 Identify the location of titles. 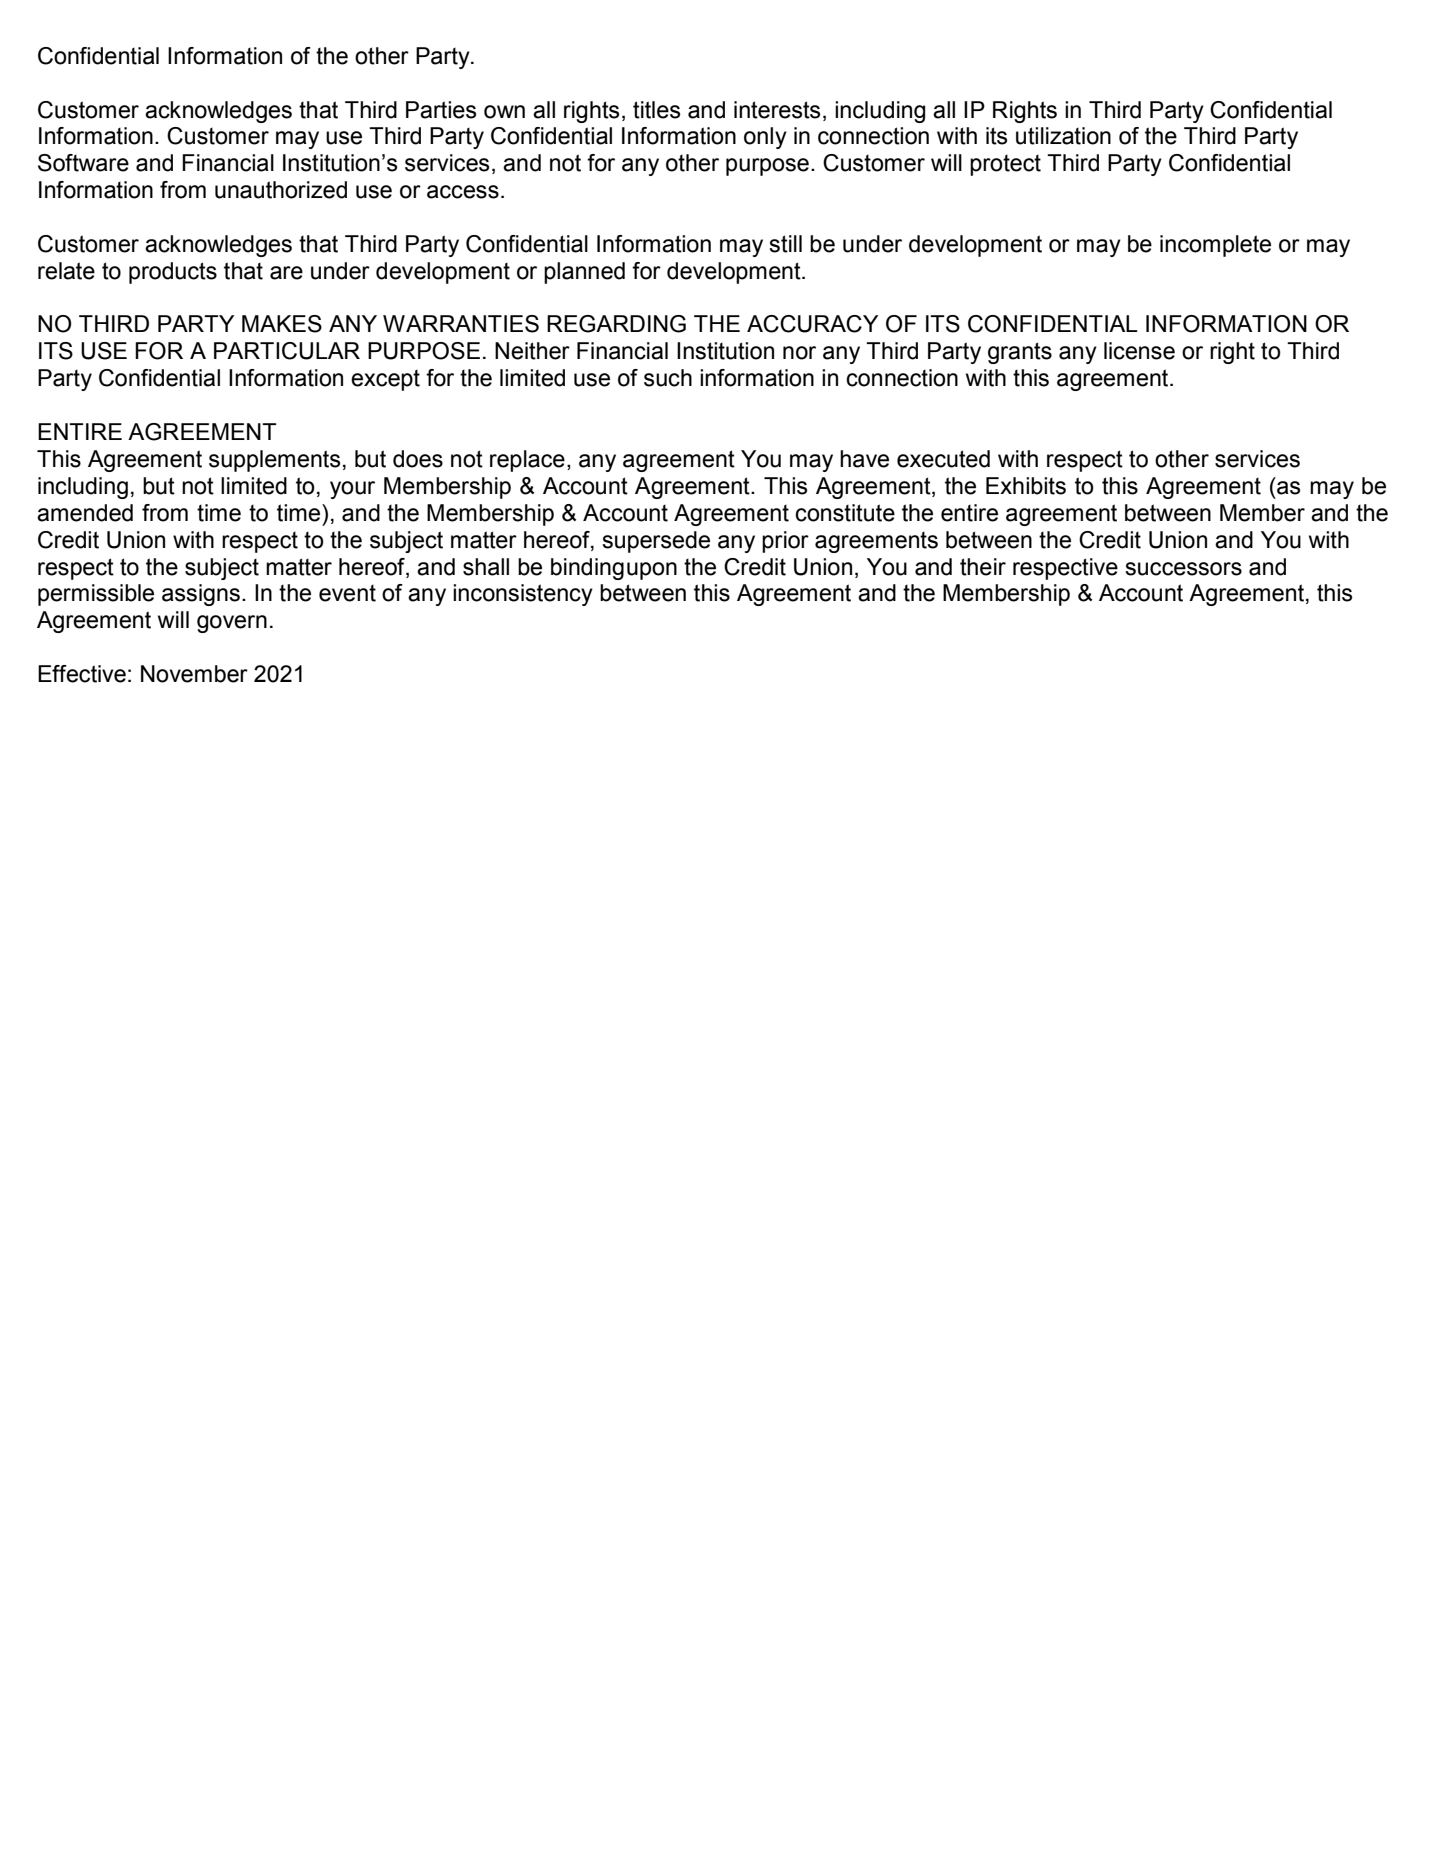
(656, 110).
